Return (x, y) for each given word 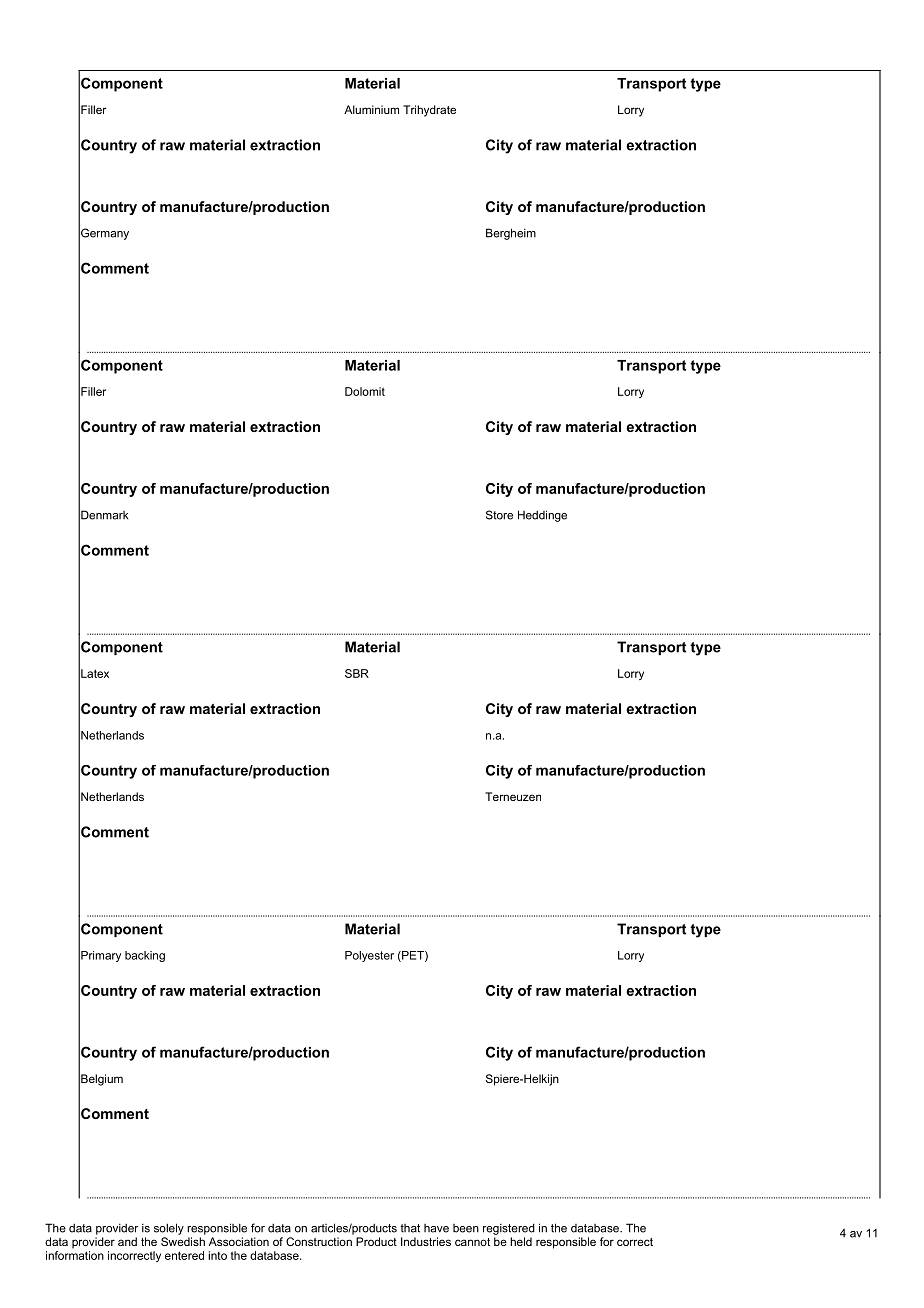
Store (499, 515)
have (436, 1228)
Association (239, 1241)
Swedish (183, 1241)
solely (169, 1229)
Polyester (369, 956)
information (75, 1254)
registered (509, 1229)
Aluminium (371, 109)
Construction (319, 1241)
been (466, 1228)
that (410, 1228)
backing (145, 956)
